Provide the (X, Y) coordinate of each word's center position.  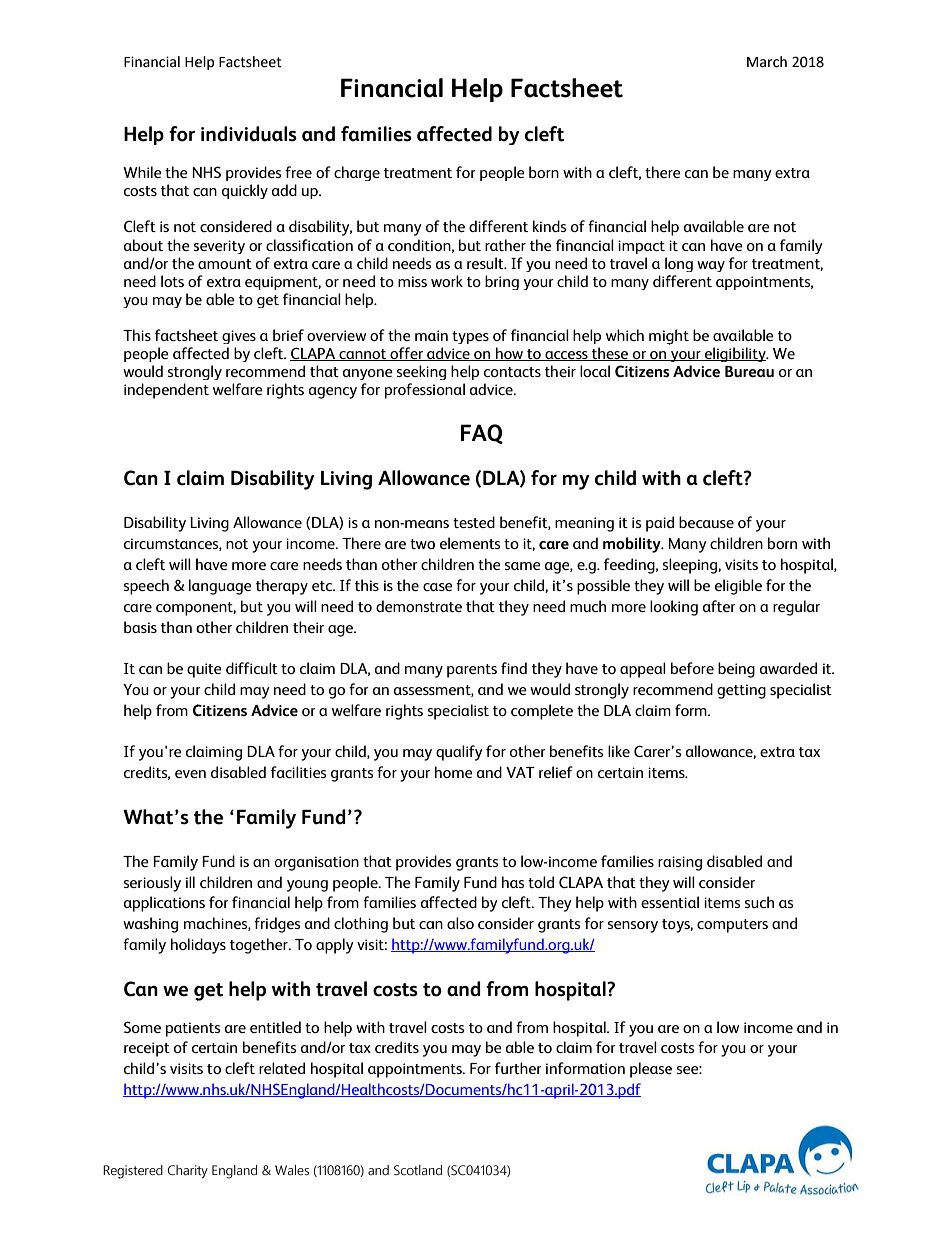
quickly (245, 191)
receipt (147, 1049)
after (719, 606)
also (460, 923)
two (422, 544)
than (176, 627)
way (711, 266)
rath (498, 245)
